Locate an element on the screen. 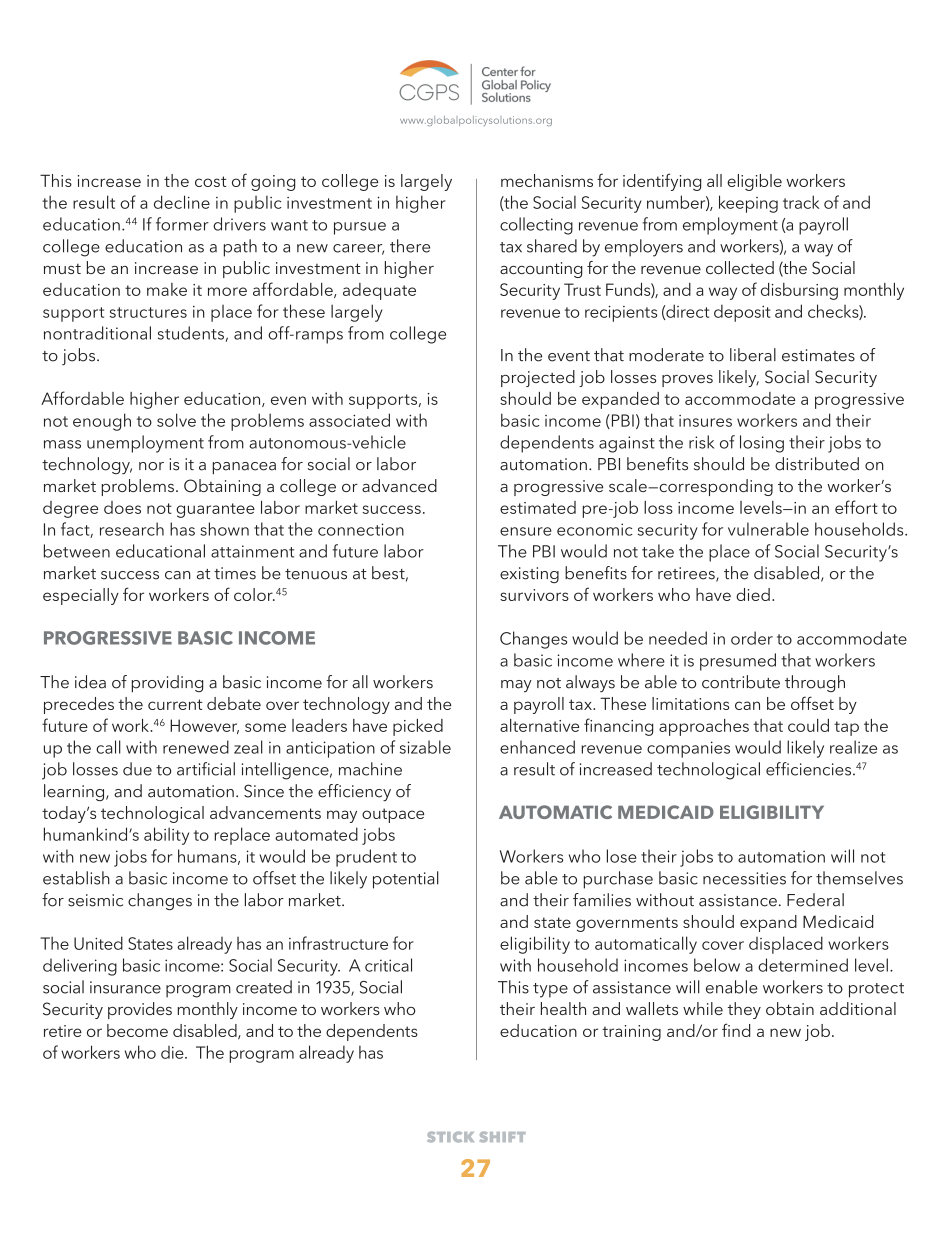 Image resolution: width=952 pixels, height=1233 pixels. providing is located at coordinates (167, 684).
